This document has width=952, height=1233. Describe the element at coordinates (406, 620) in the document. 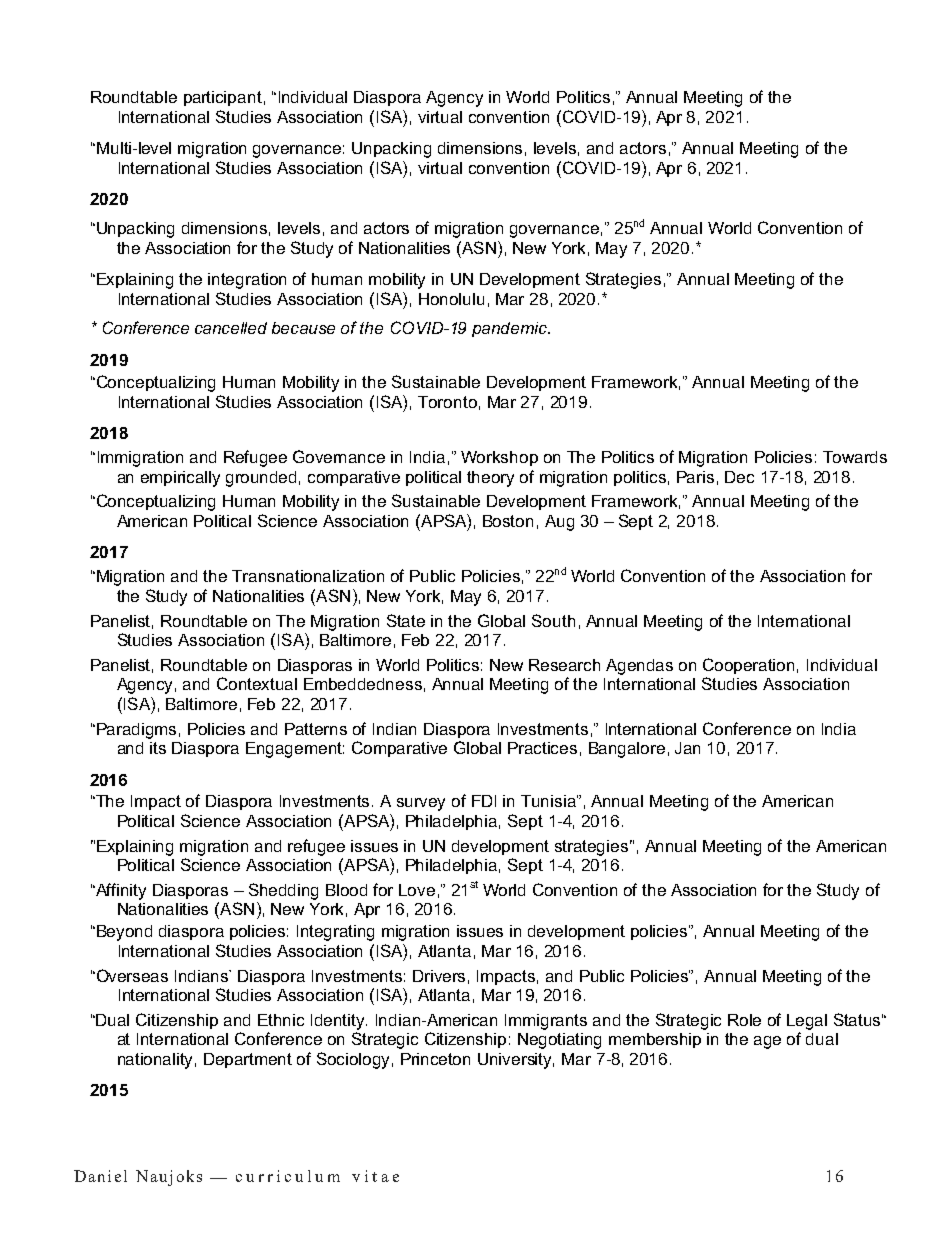

I see `State` at that location.
